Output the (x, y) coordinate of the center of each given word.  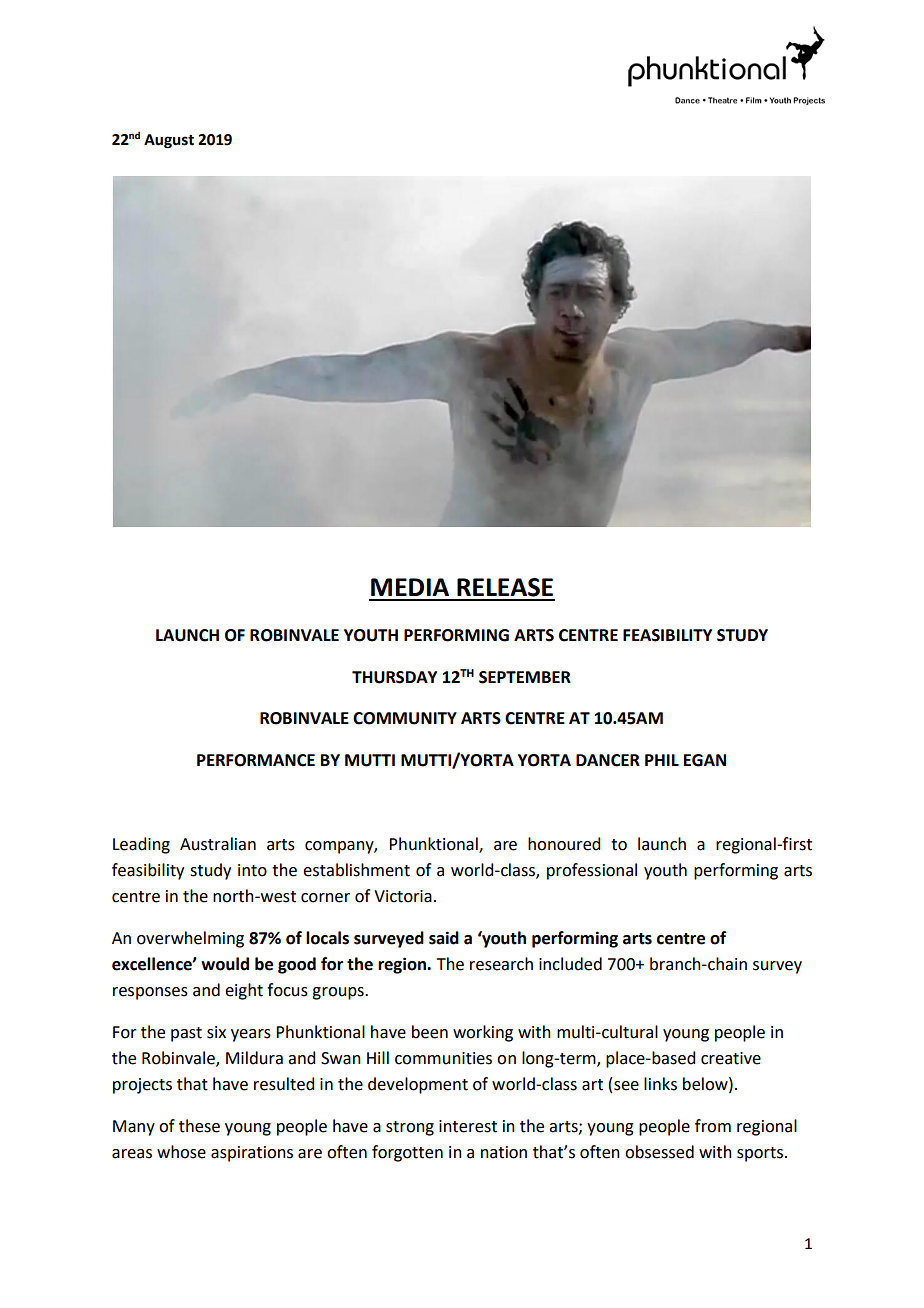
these (199, 1126)
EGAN (705, 760)
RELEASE (505, 587)
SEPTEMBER (525, 677)
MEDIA (410, 587)
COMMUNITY (405, 718)
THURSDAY (394, 677)
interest (468, 1126)
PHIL (662, 760)
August (169, 141)
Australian (218, 844)
